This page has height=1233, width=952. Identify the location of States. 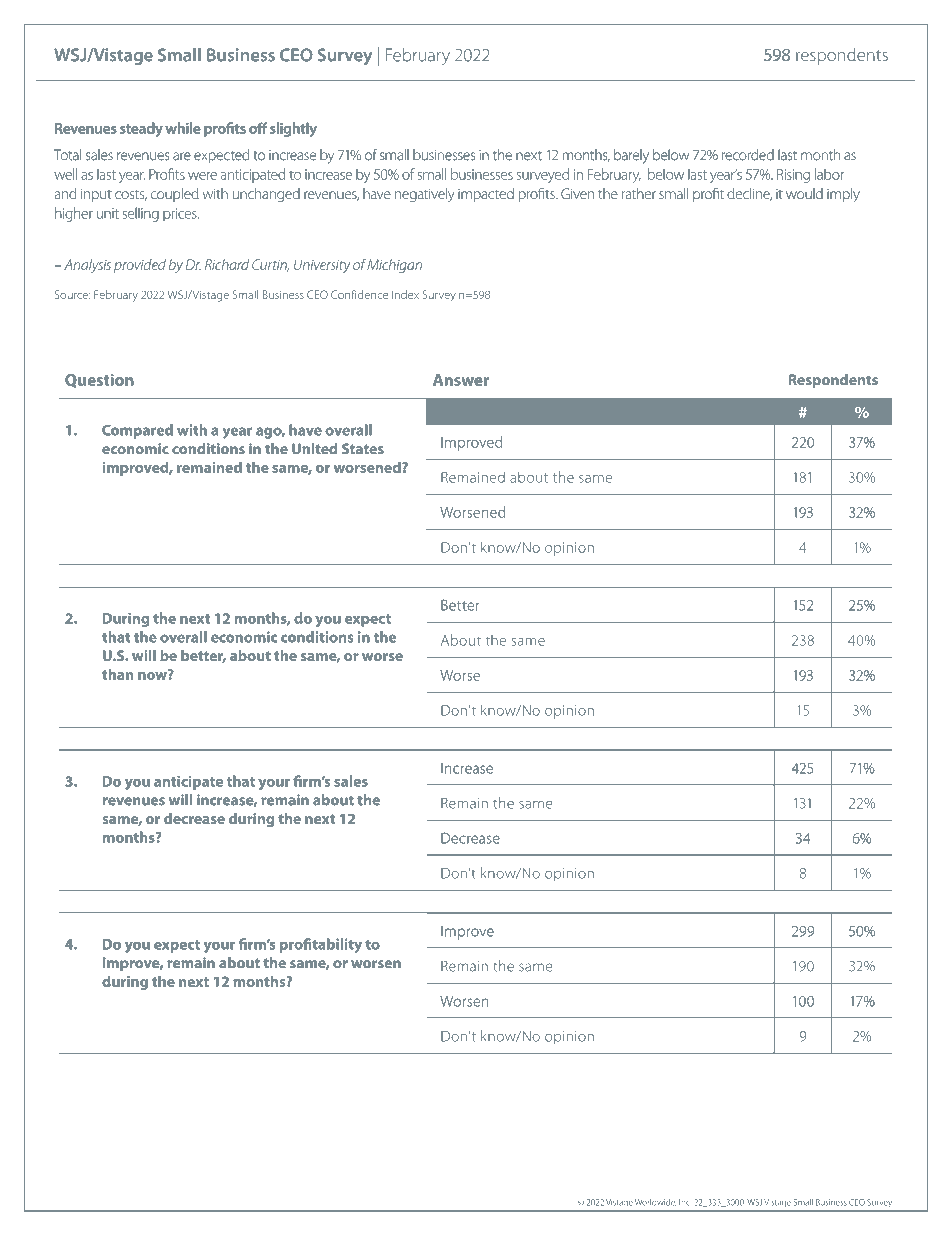
(363, 449).
